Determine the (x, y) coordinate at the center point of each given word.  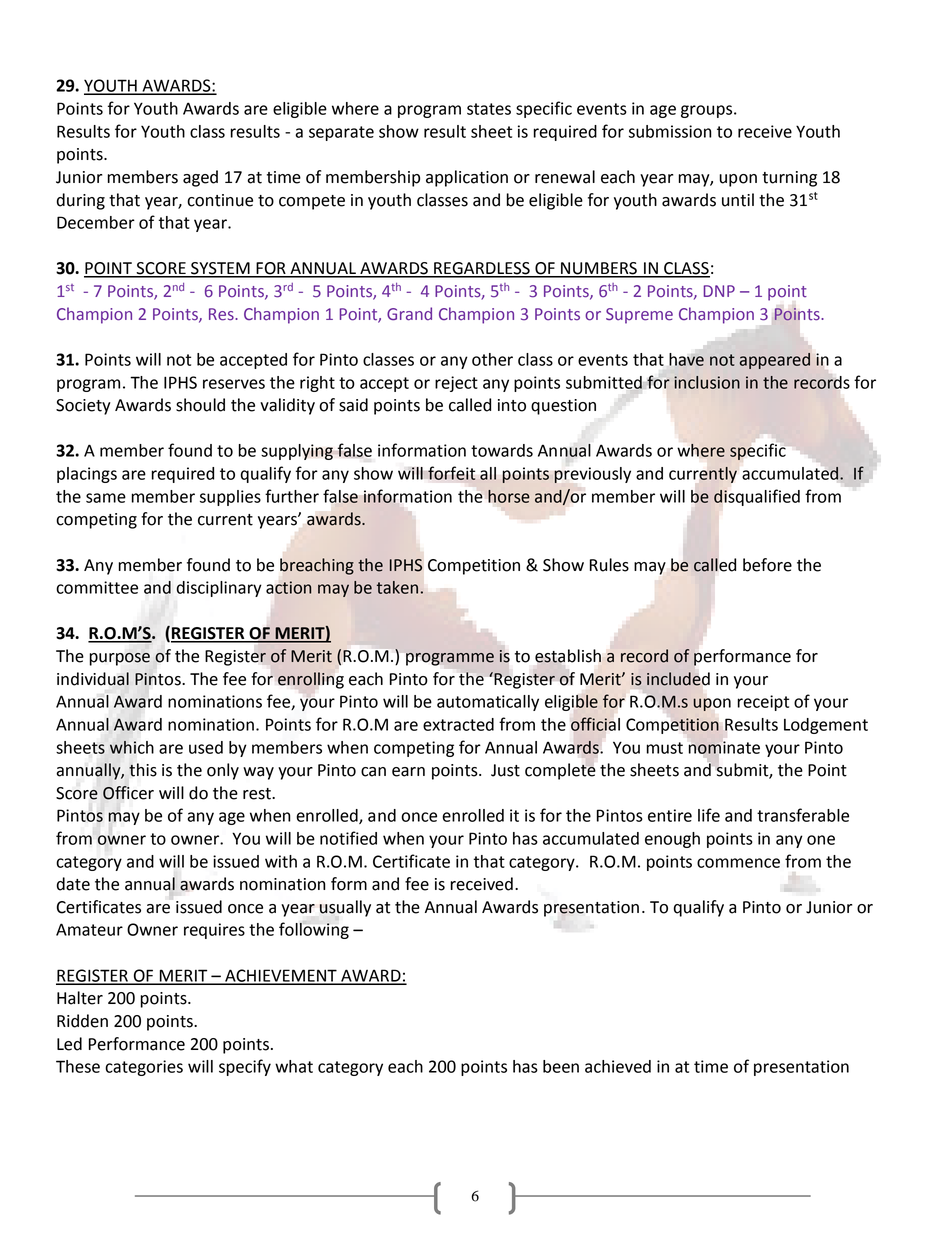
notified (348, 838)
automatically (488, 703)
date (73, 884)
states (489, 109)
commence (738, 863)
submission (670, 131)
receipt (763, 703)
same (106, 498)
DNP (719, 291)
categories (144, 1068)
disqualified (757, 497)
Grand (409, 314)
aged (200, 178)
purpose (119, 659)
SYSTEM (220, 269)
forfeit (451, 473)
